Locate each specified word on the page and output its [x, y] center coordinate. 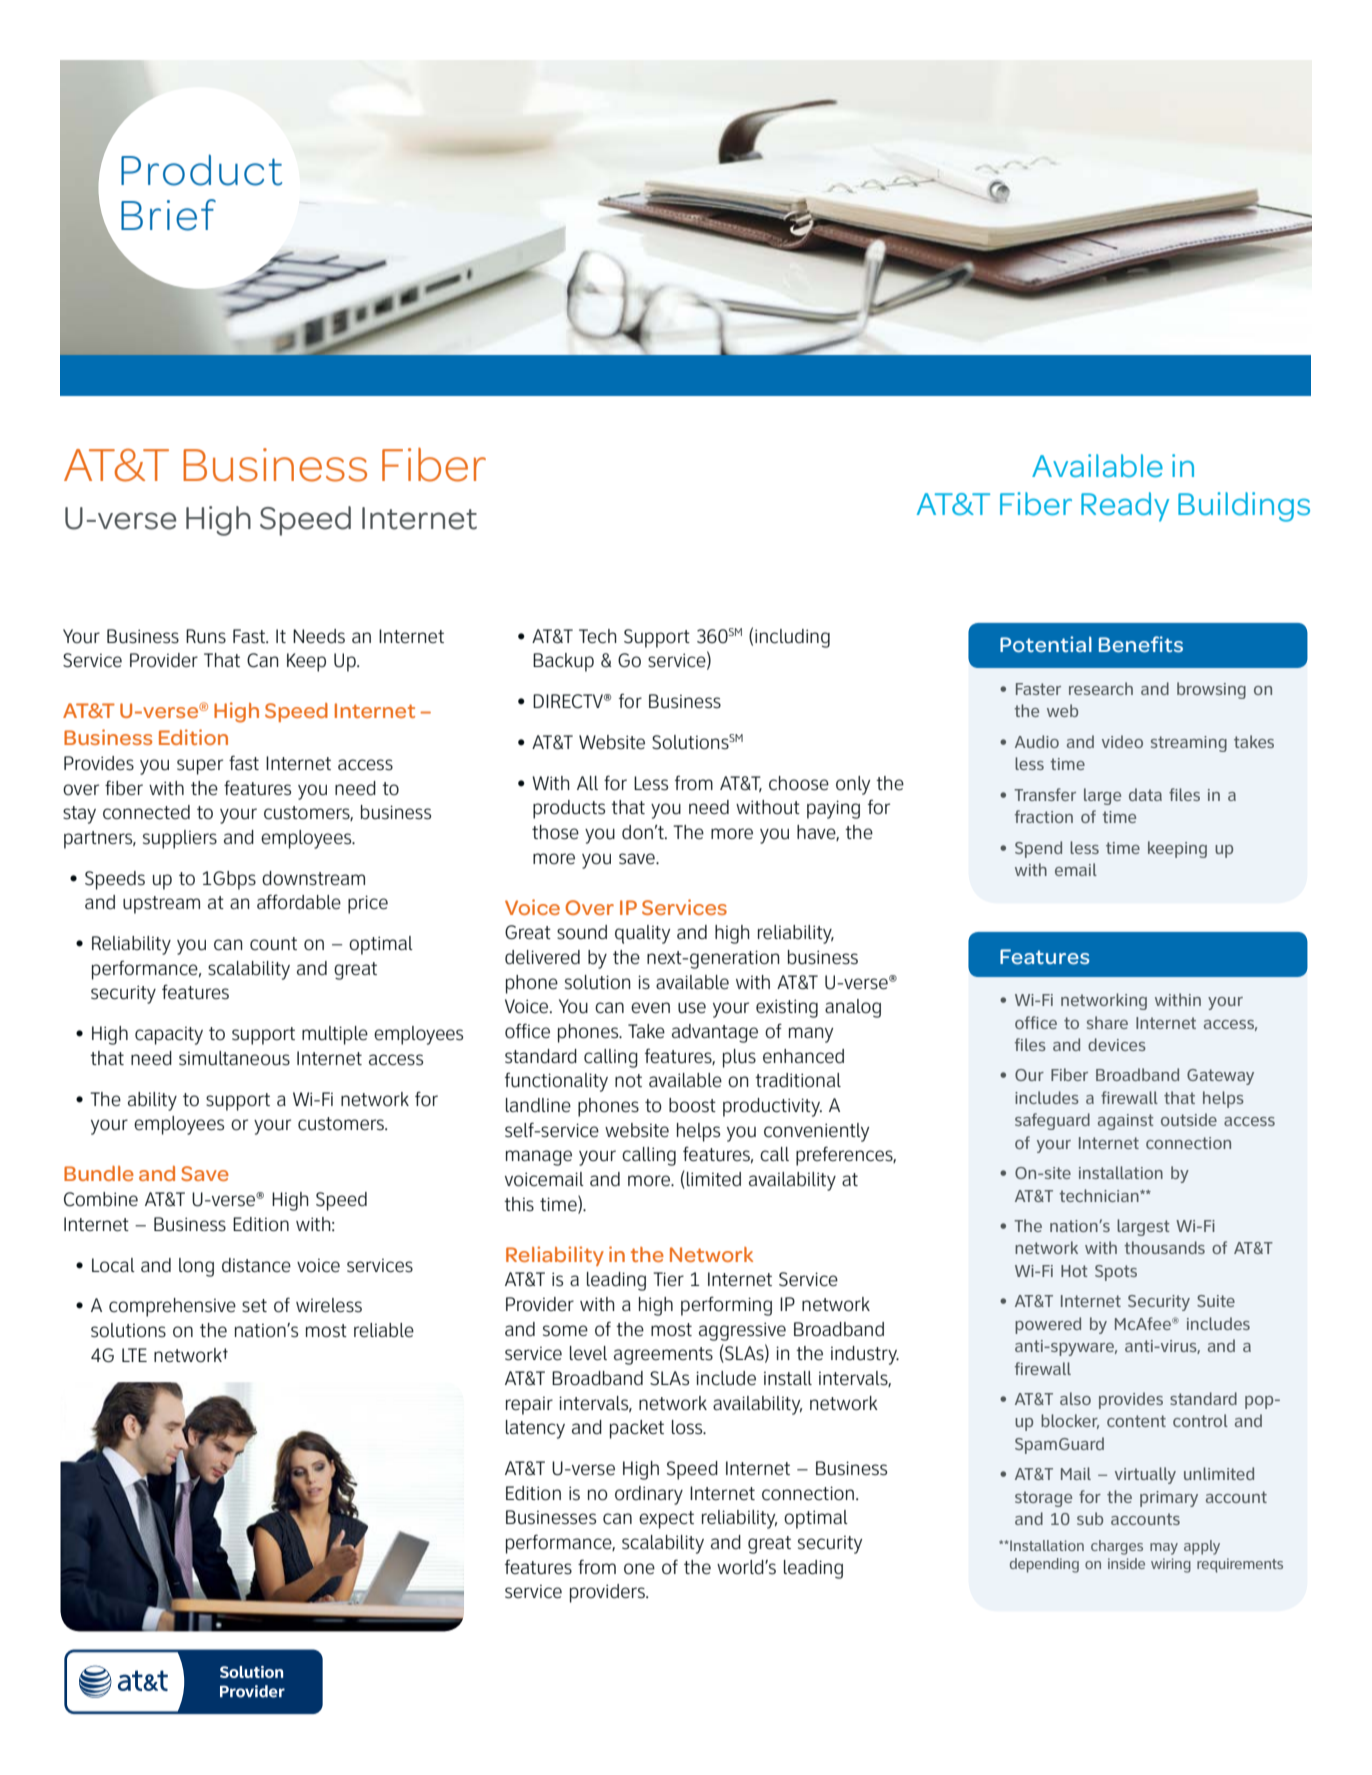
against [1126, 1122]
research [1101, 688]
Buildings [1244, 507]
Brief [168, 215]
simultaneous [234, 1058]
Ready [1125, 507]
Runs [206, 636]
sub [1090, 1518]
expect [666, 1520]
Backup [563, 662]
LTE [134, 1355]
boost [692, 1105]
